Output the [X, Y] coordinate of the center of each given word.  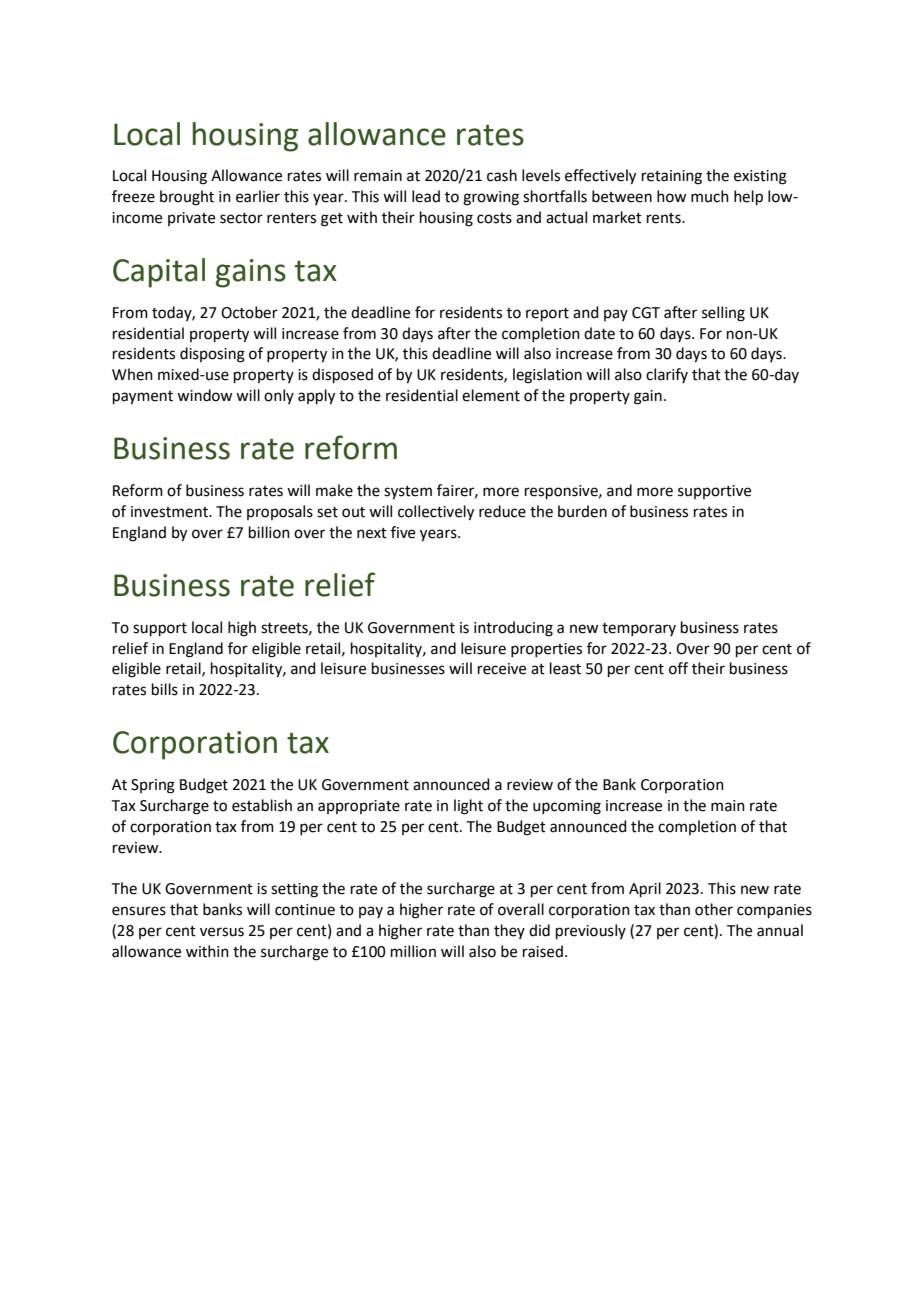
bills [165, 689]
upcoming [567, 807]
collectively [436, 513]
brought [187, 198]
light [468, 807]
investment [170, 512]
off [678, 668]
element [491, 395]
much [710, 196]
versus [222, 932]
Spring [153, 786]
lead [426, 196]
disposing [212, 355]
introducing [513, 629]
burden [582, 511]
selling [723, 314]
